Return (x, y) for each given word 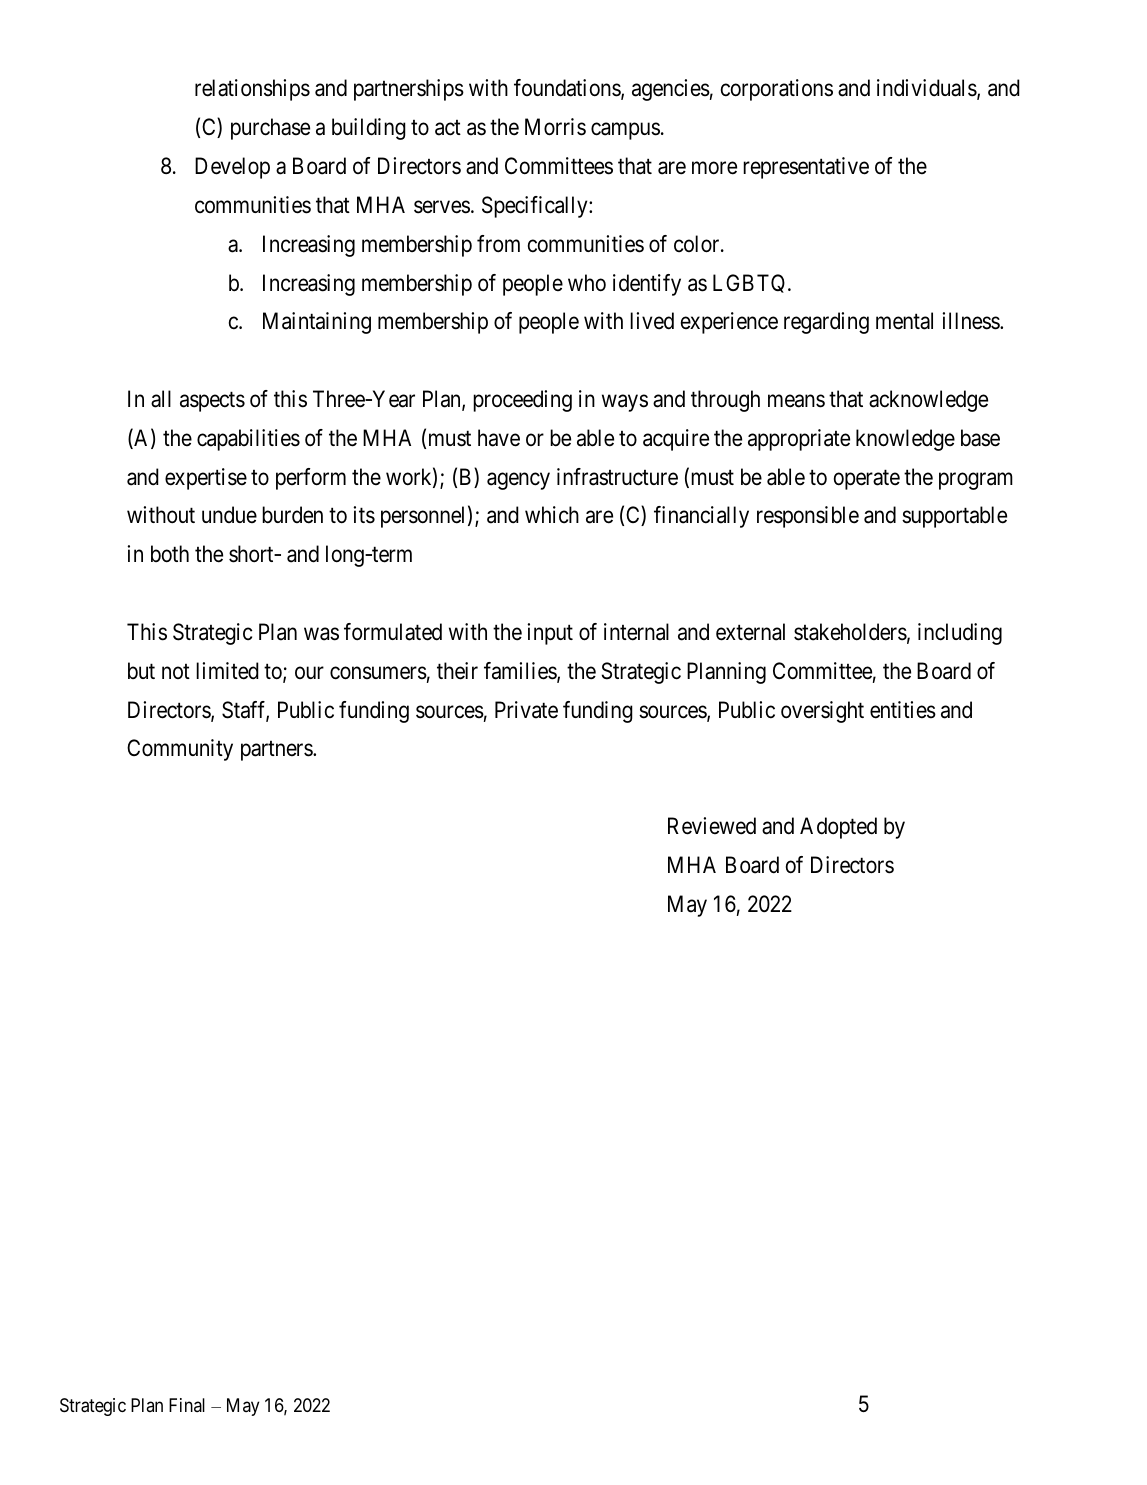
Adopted (838, 828)
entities (903, 710)
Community (180, 750)
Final (187, 1405)
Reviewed (712, 826)
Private (526, 710)
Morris (555, 127)
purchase (270, 129)
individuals (927, 88)
